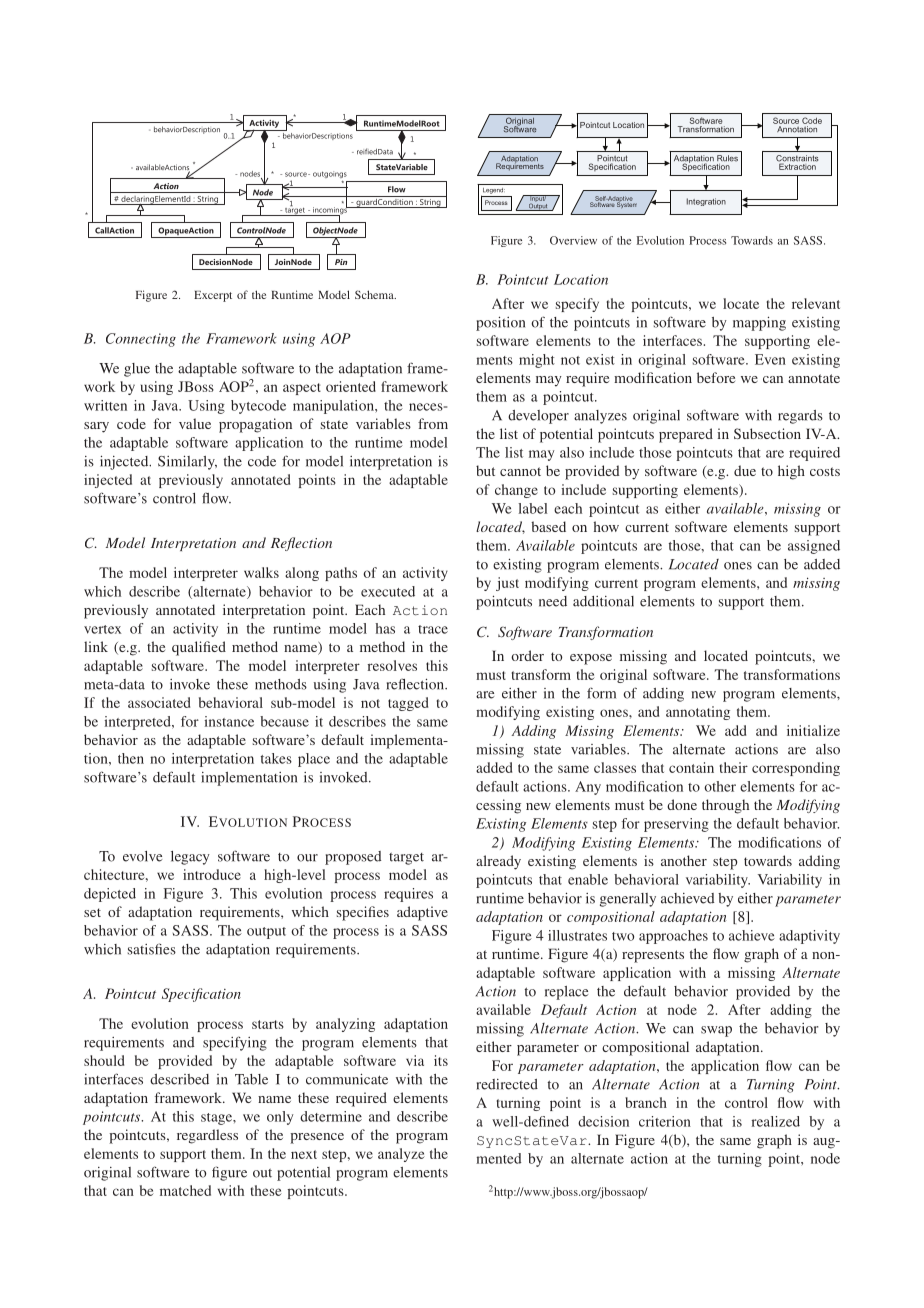 This screenshot has height=1308, width=924. I want to click on realized, so click(776, 1121).
